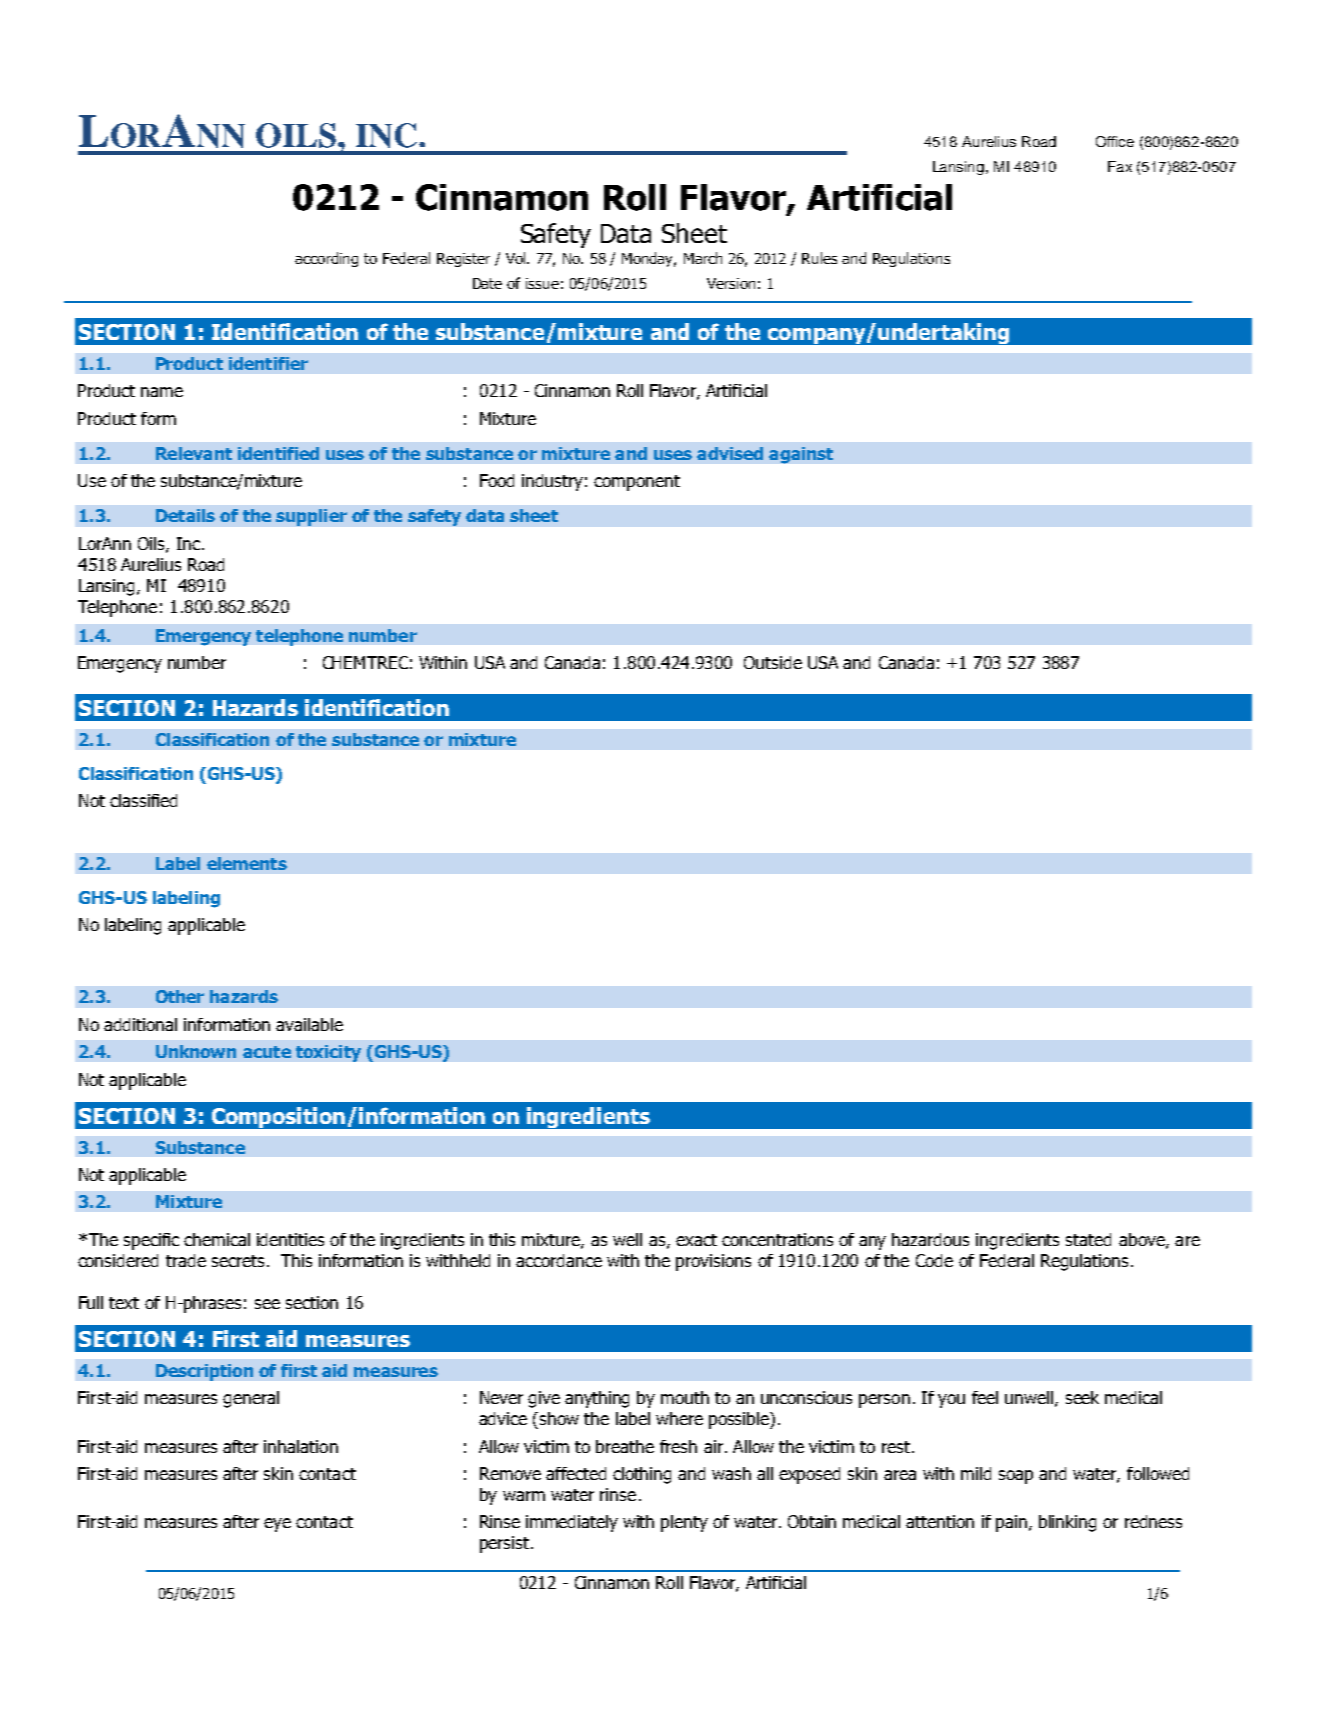  Describe the element at coordinates (1013, 1523) in the screenshot. I see `pain` at that location.
